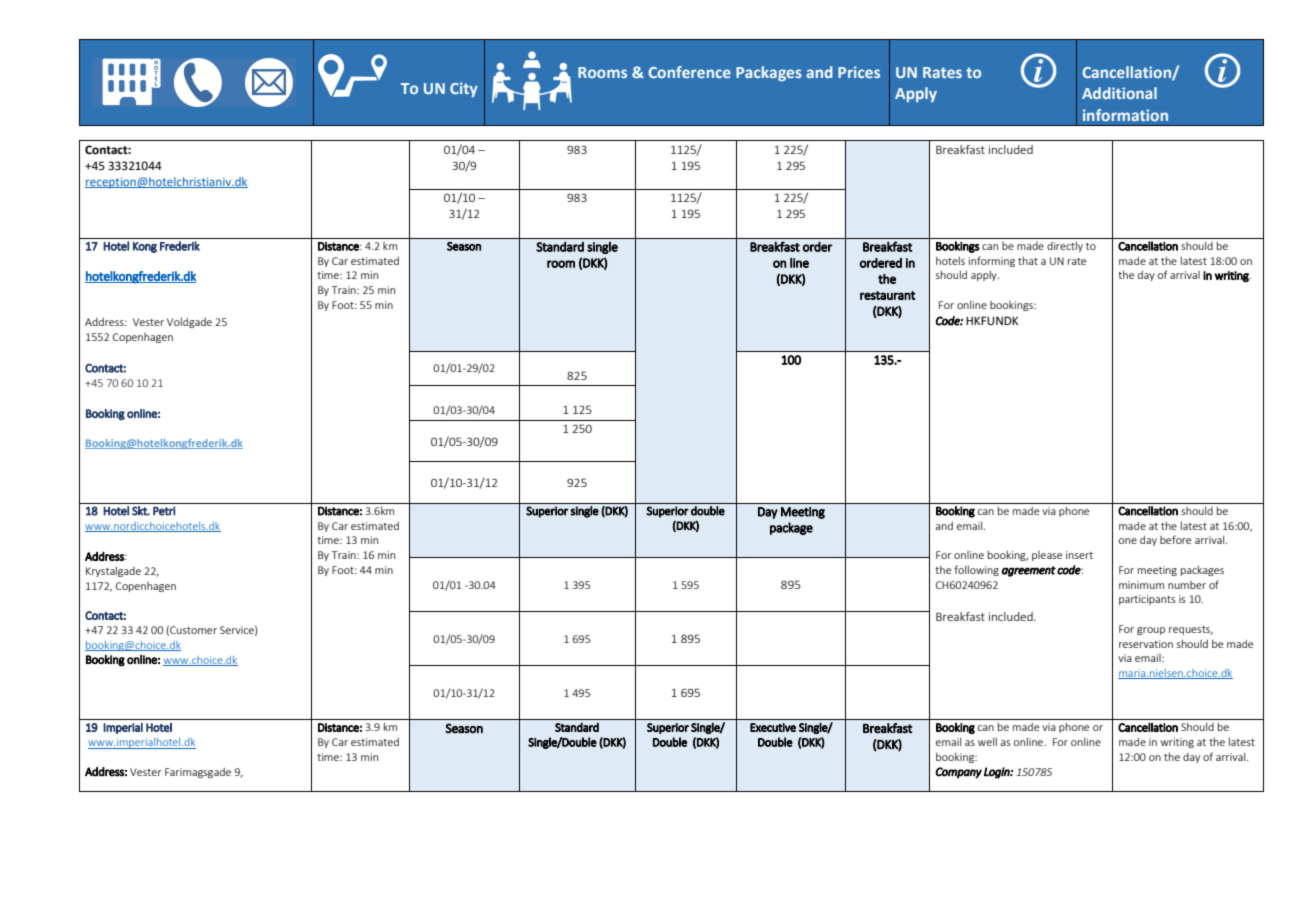 This image has height=924, width=1308. Describe the element at coordinates (164, 511) in the image. I see `Petri` at that location.
